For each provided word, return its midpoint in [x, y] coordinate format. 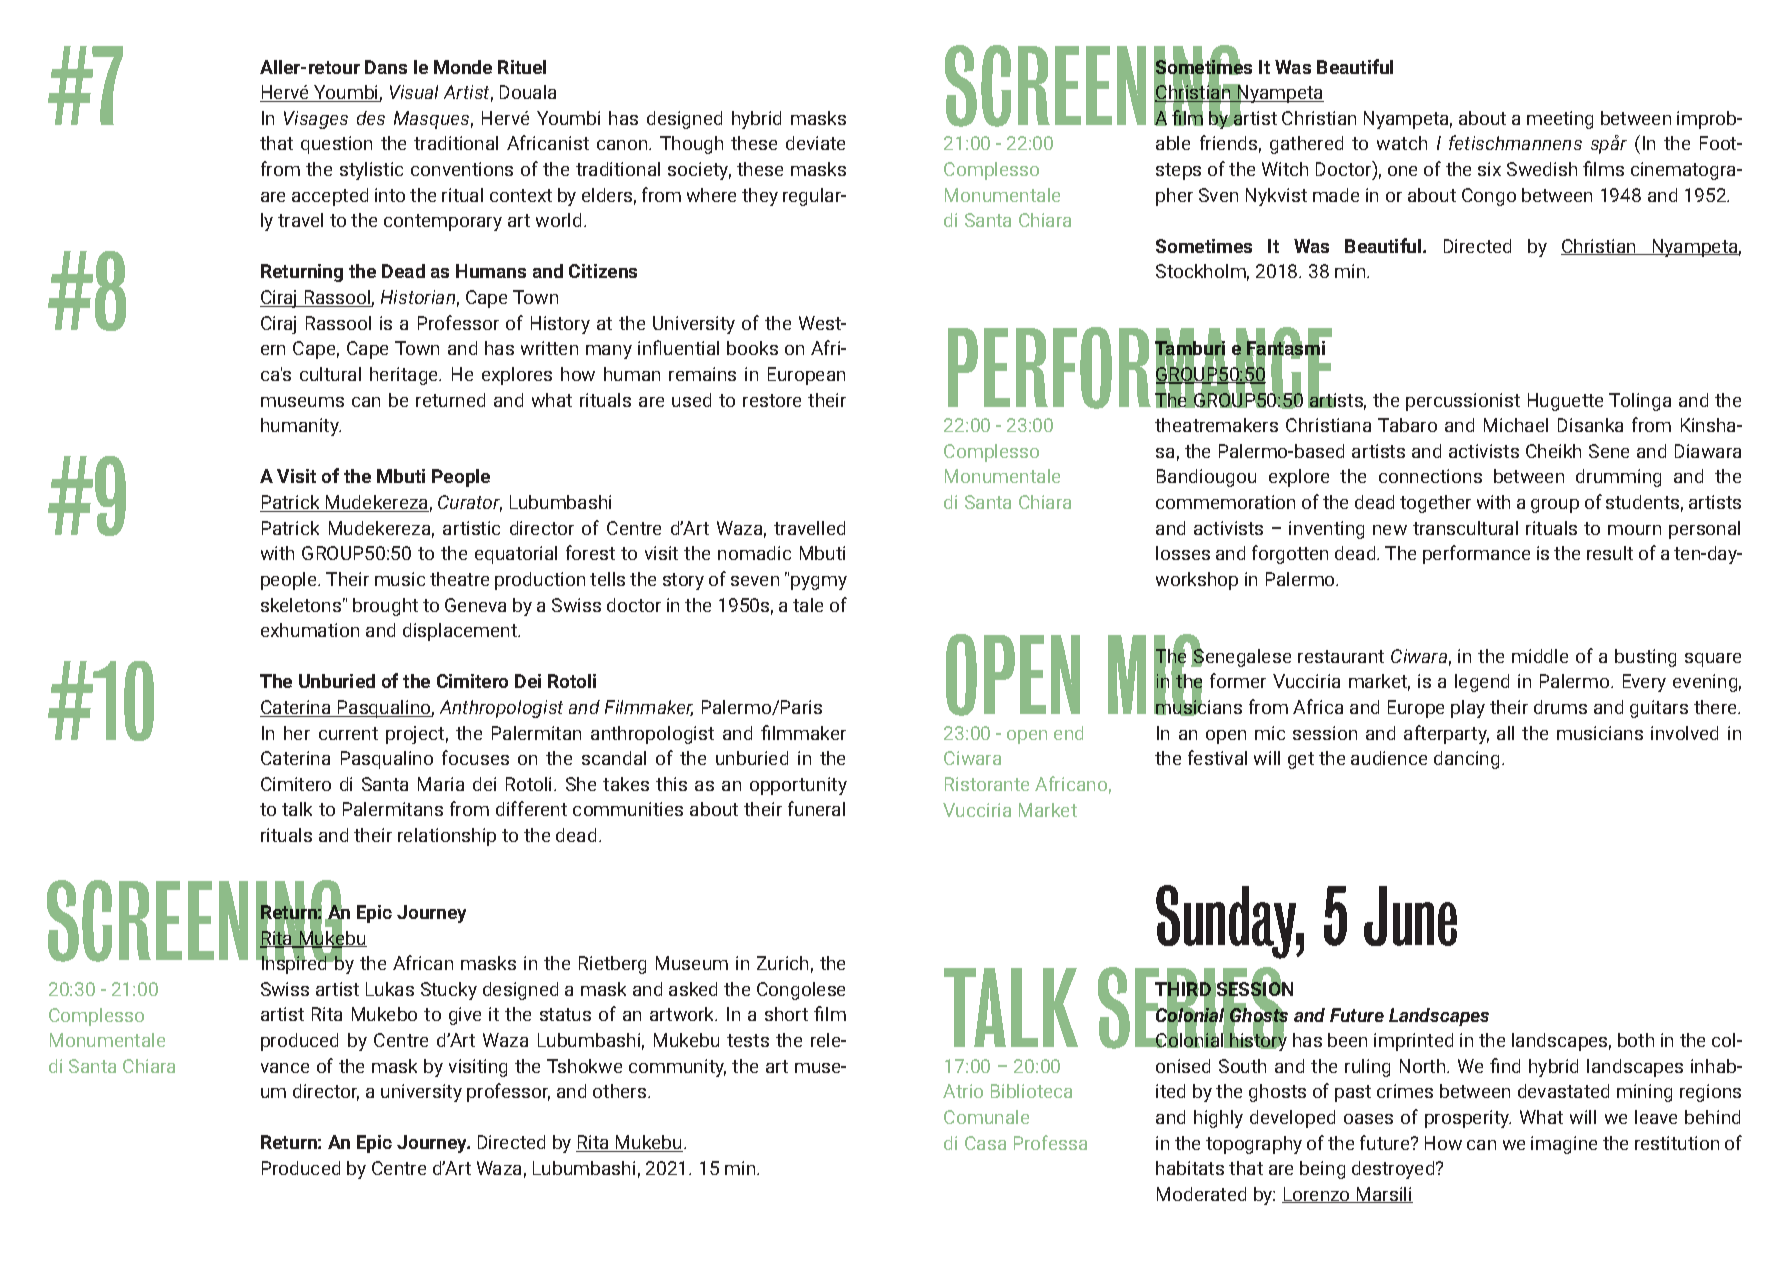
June [1410, 916]
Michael [1516, 425]
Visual [414, 92]
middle [1540, 656]
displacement [461, 632]
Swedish [1542, 169]
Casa [985, 1143]
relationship [447, 837]
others [621, 1091]
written [549, 348]
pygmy [819, 583]
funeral [816, 808]
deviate [815, 143]
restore [772, 400]
